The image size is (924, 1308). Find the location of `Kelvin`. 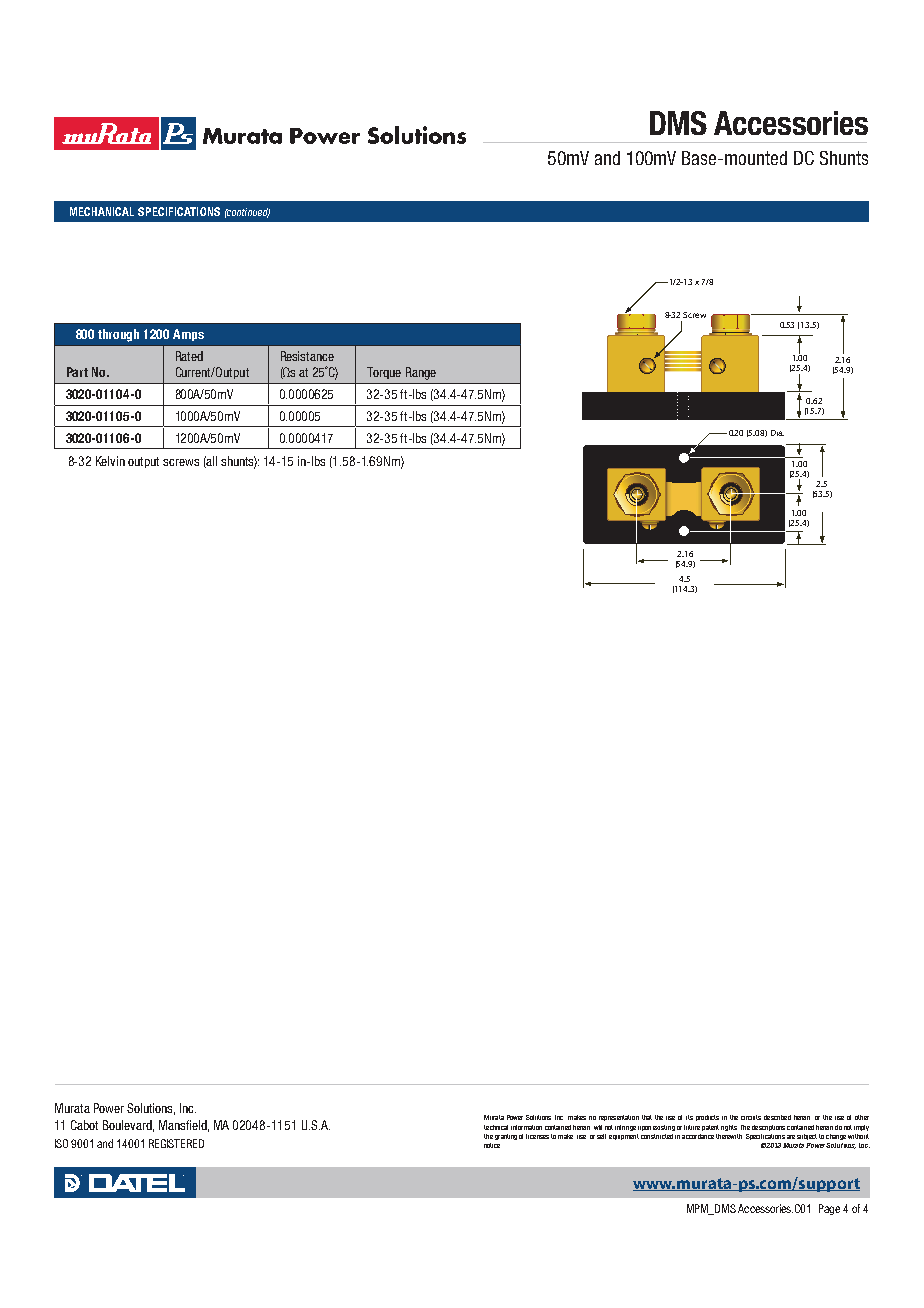

Kelvin is located at coordinates (110, 461).
